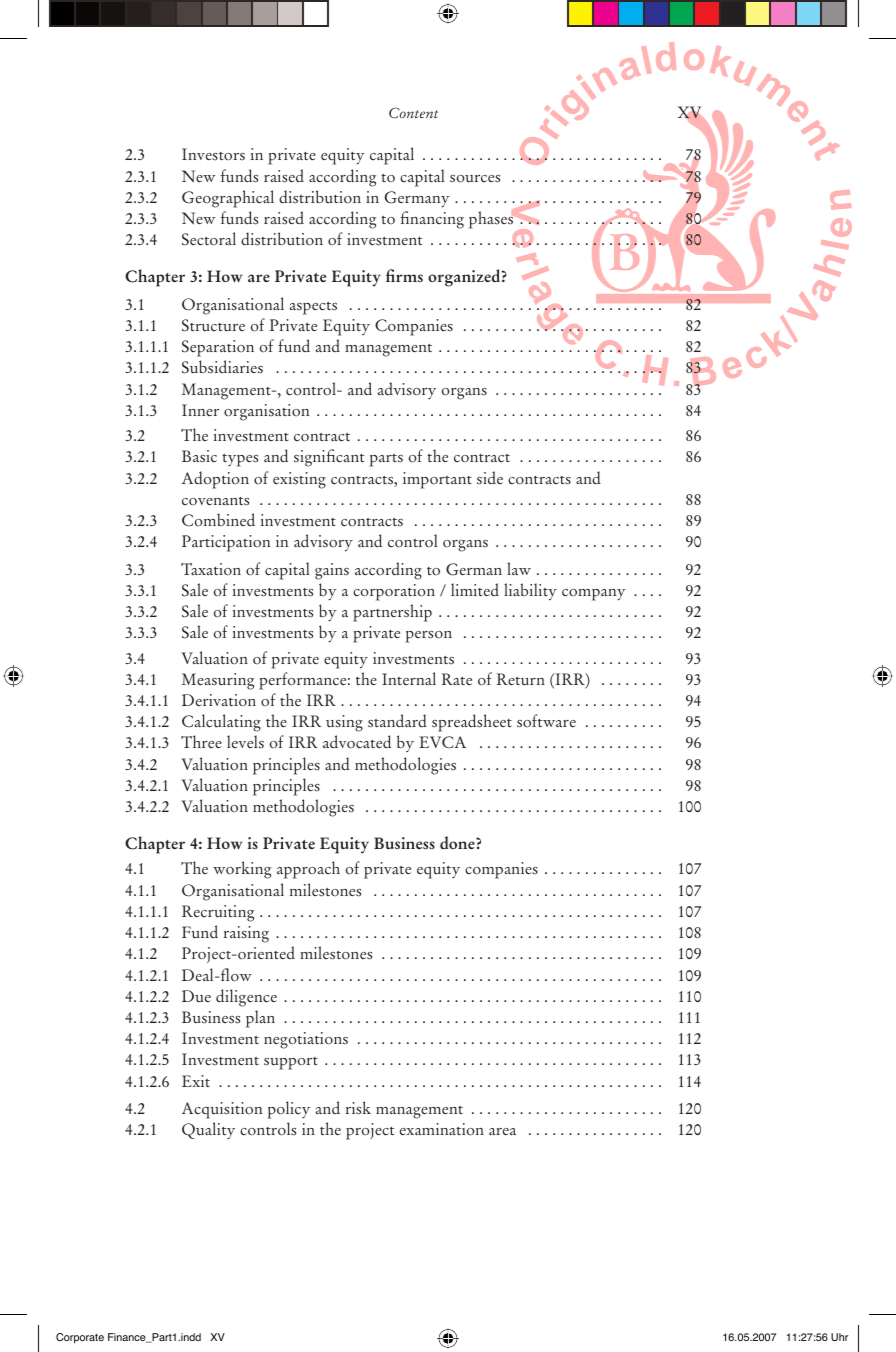 This screenshot has width=896, height=1352. What do you see at coordinates (213, 154) in the screenshot?
I see `Investors` at bounding box center [213, 154].
